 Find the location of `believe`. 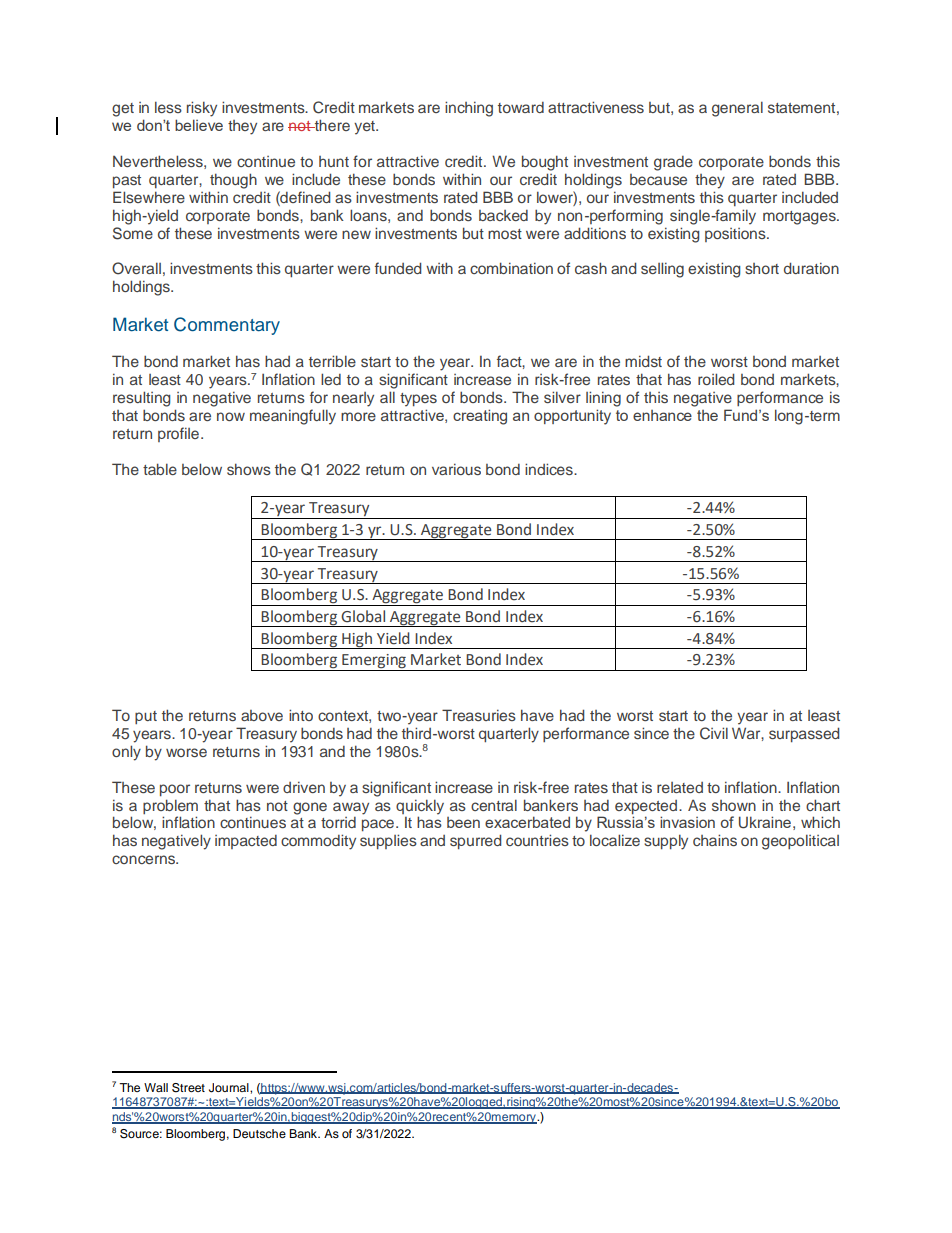

believe is located at coordinates (199, 125).
